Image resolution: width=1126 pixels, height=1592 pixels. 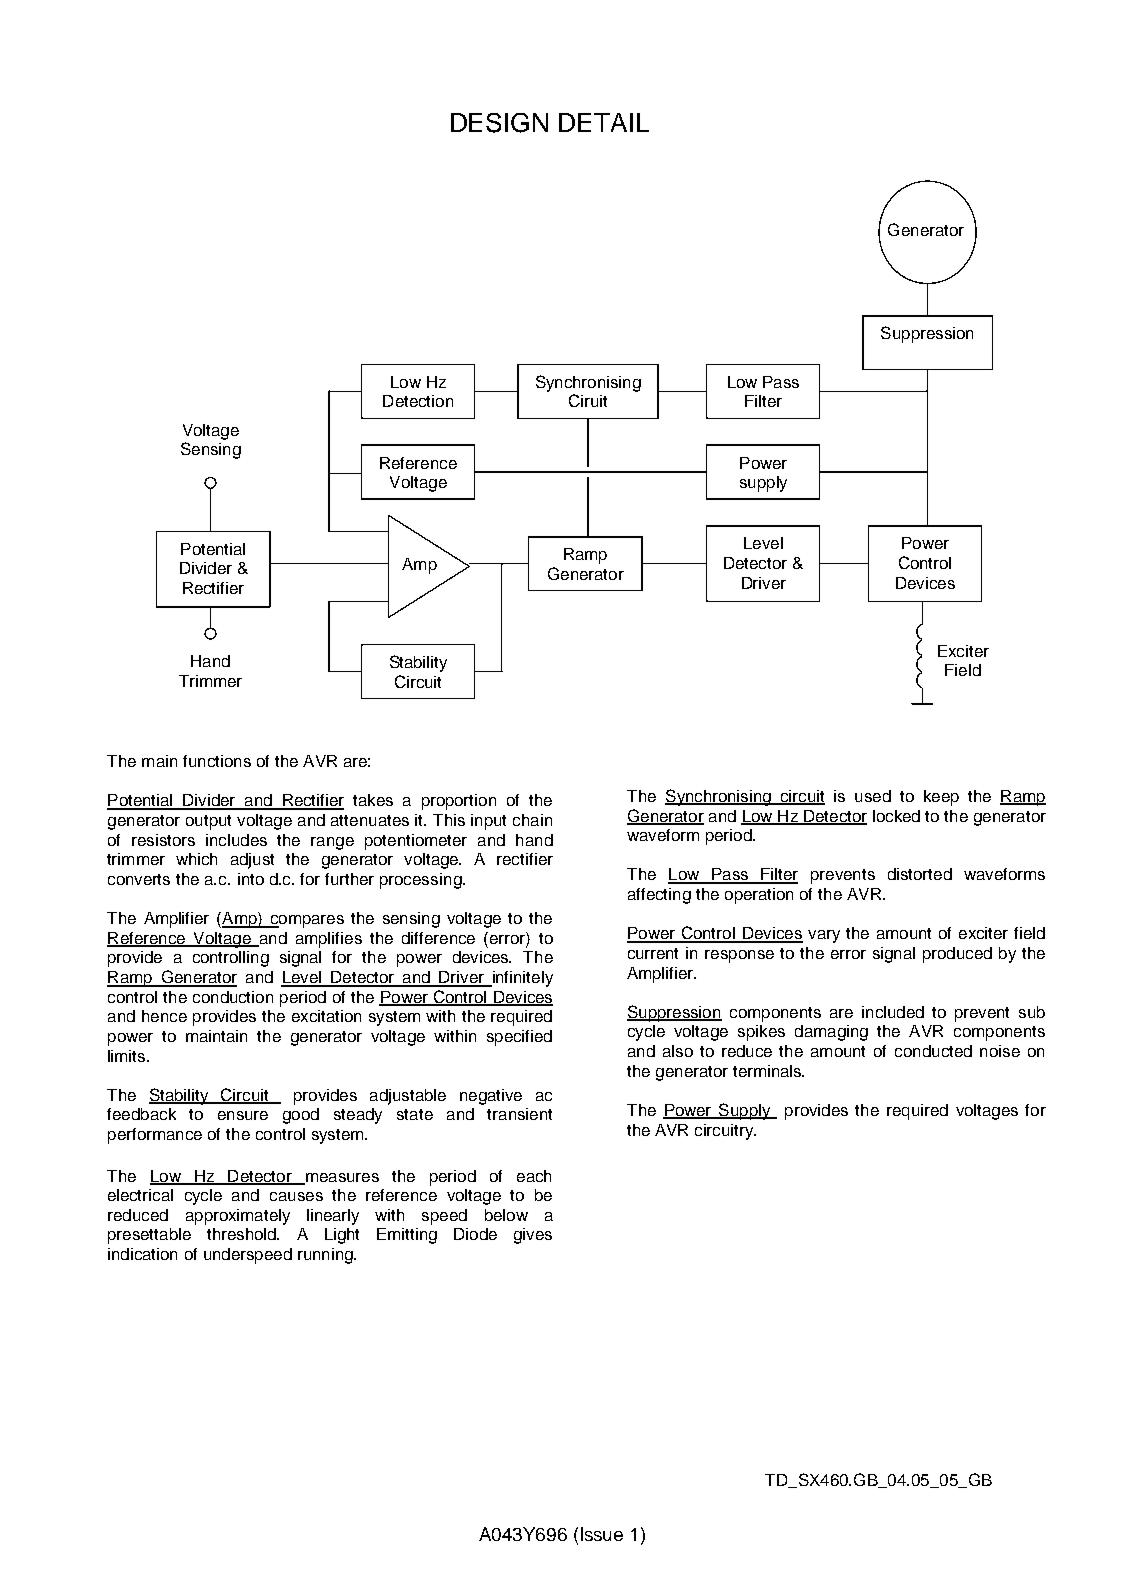 I want to click on chain, so click(x=532, y=820).
